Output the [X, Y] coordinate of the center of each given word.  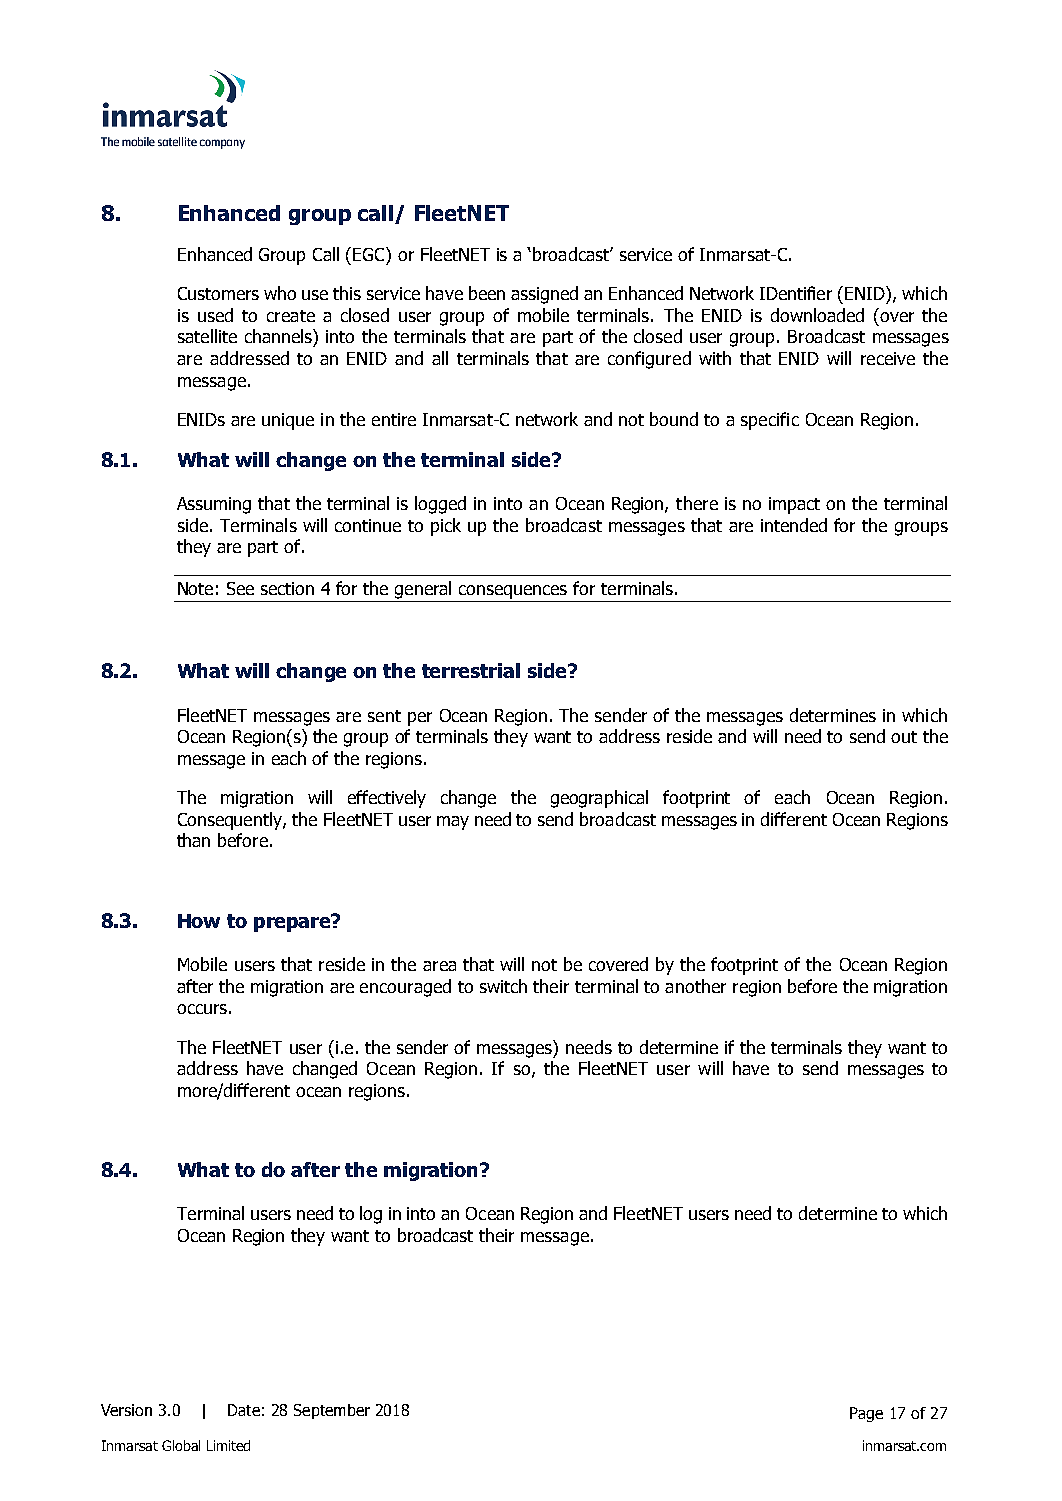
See [240, 588]
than [193, 840]
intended [794, 525]
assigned [544, 295]
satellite [207, 336]
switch [503, 986]
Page [866, 1414]
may [453, 823]
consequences [513, 593]
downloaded [817, 315]
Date [244, 1410]
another [695, 986]
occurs [202, 1009]
